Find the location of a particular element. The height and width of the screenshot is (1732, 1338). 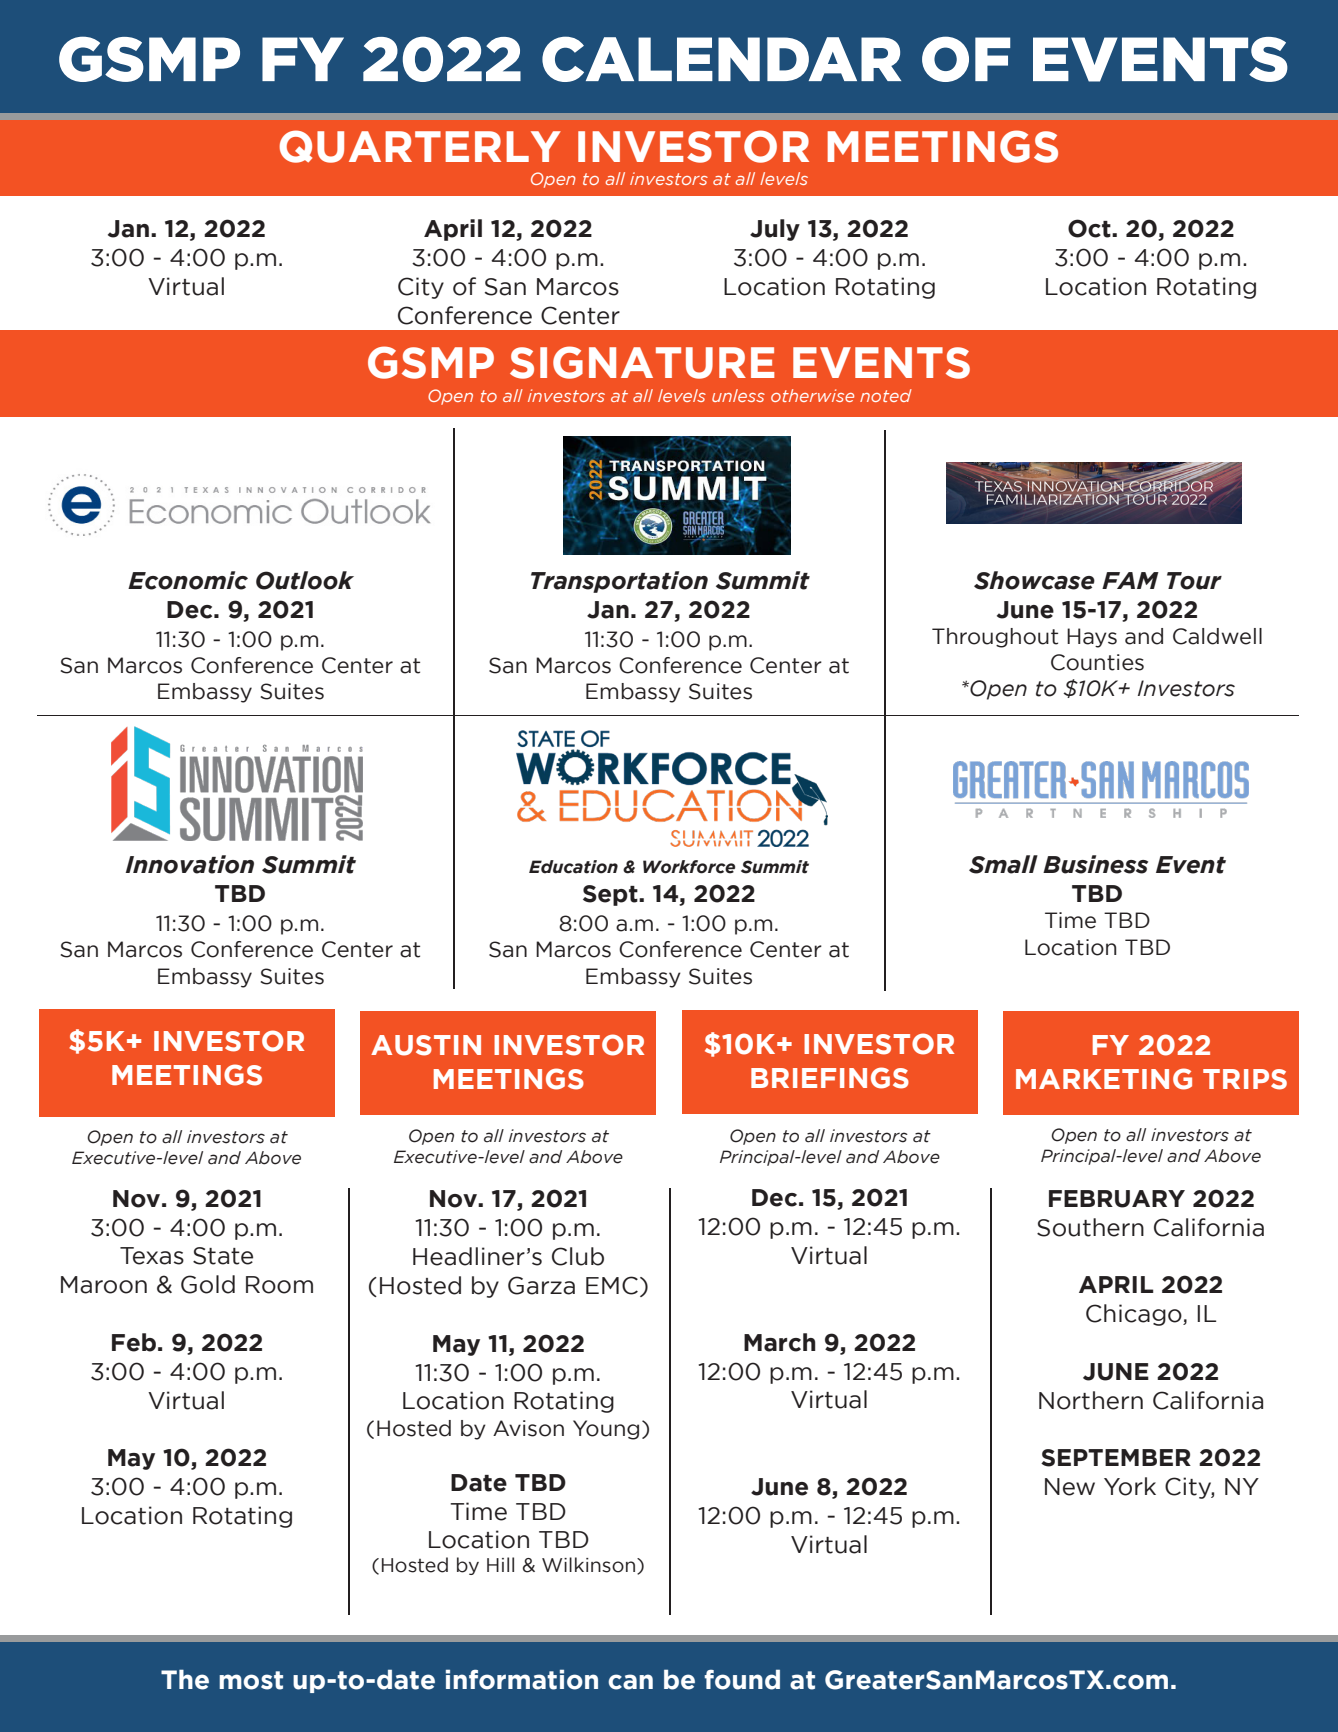

can is located at coordinates (630, 1682).
